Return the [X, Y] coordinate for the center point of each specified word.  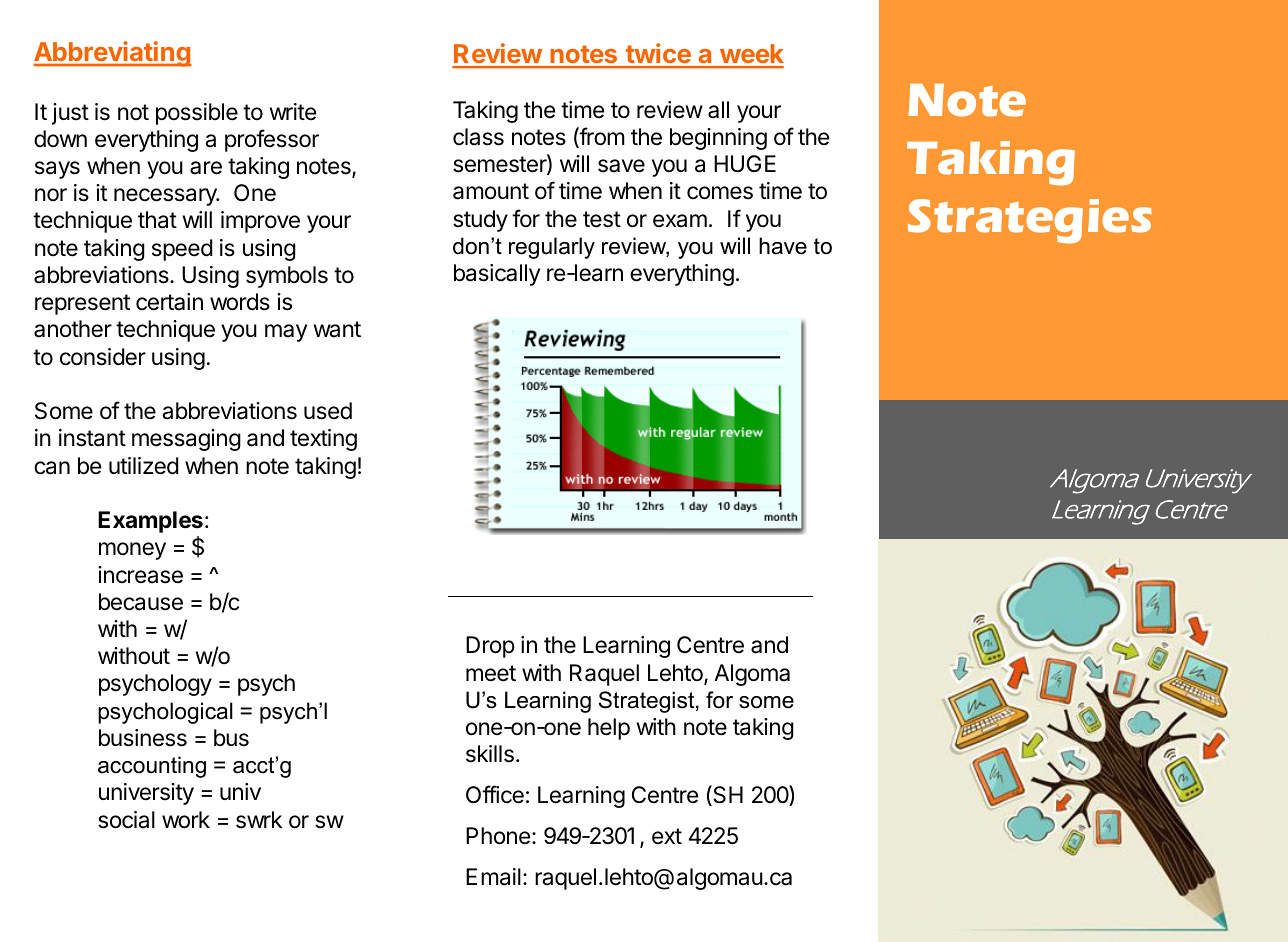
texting [323, 440]
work [186, 820]
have [783, 246]
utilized [143, 466]
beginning [718, 139]
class [478, 137]
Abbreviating [112, 54]
